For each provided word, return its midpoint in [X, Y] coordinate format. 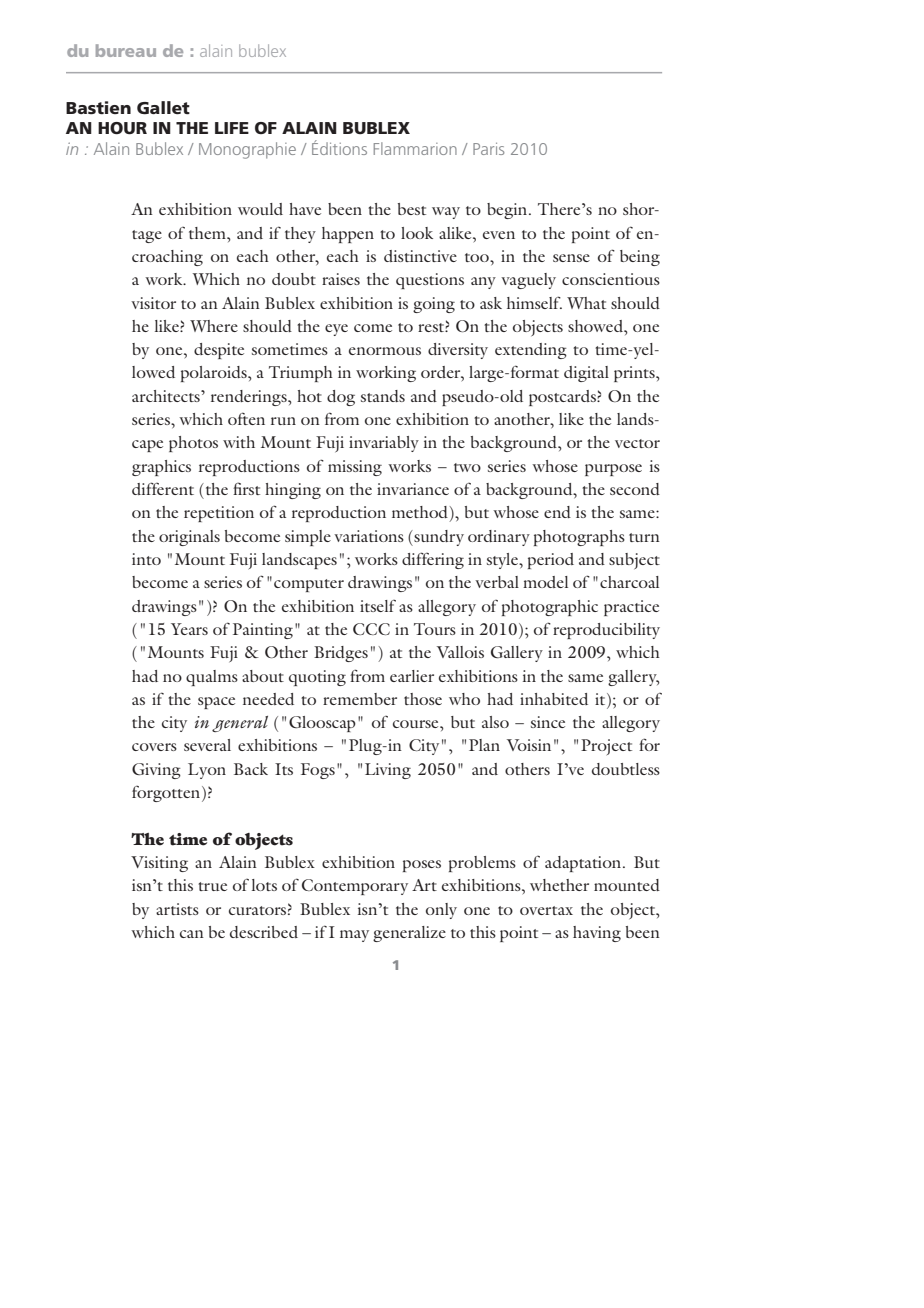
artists [177, 909]
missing [355, 468]
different [163, 488]
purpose [613, 470]
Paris [488, 149]
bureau [126, 50]
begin [508, 211]
